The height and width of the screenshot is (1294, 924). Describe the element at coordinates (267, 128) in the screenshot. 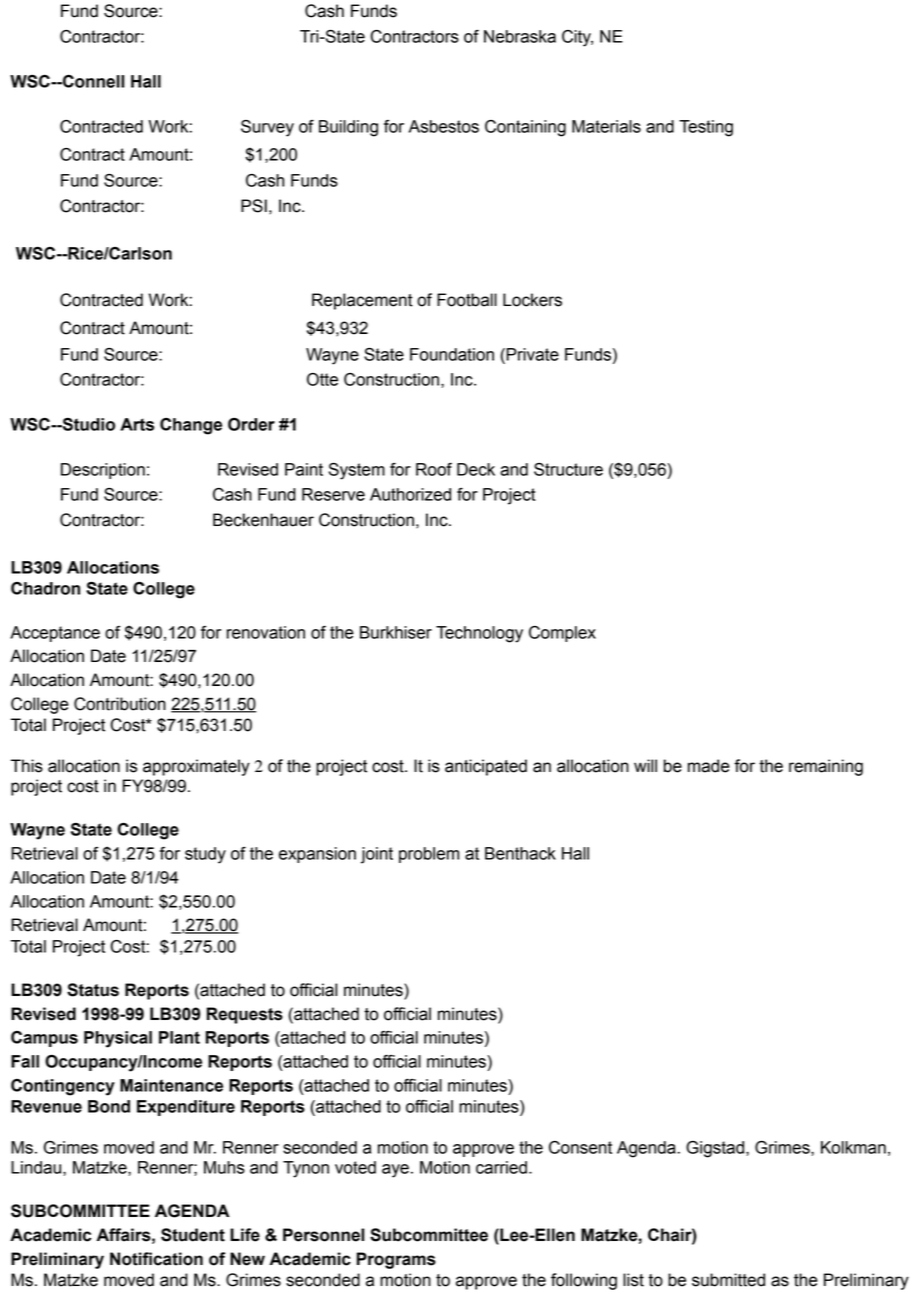

I see `Survey` at that location.
